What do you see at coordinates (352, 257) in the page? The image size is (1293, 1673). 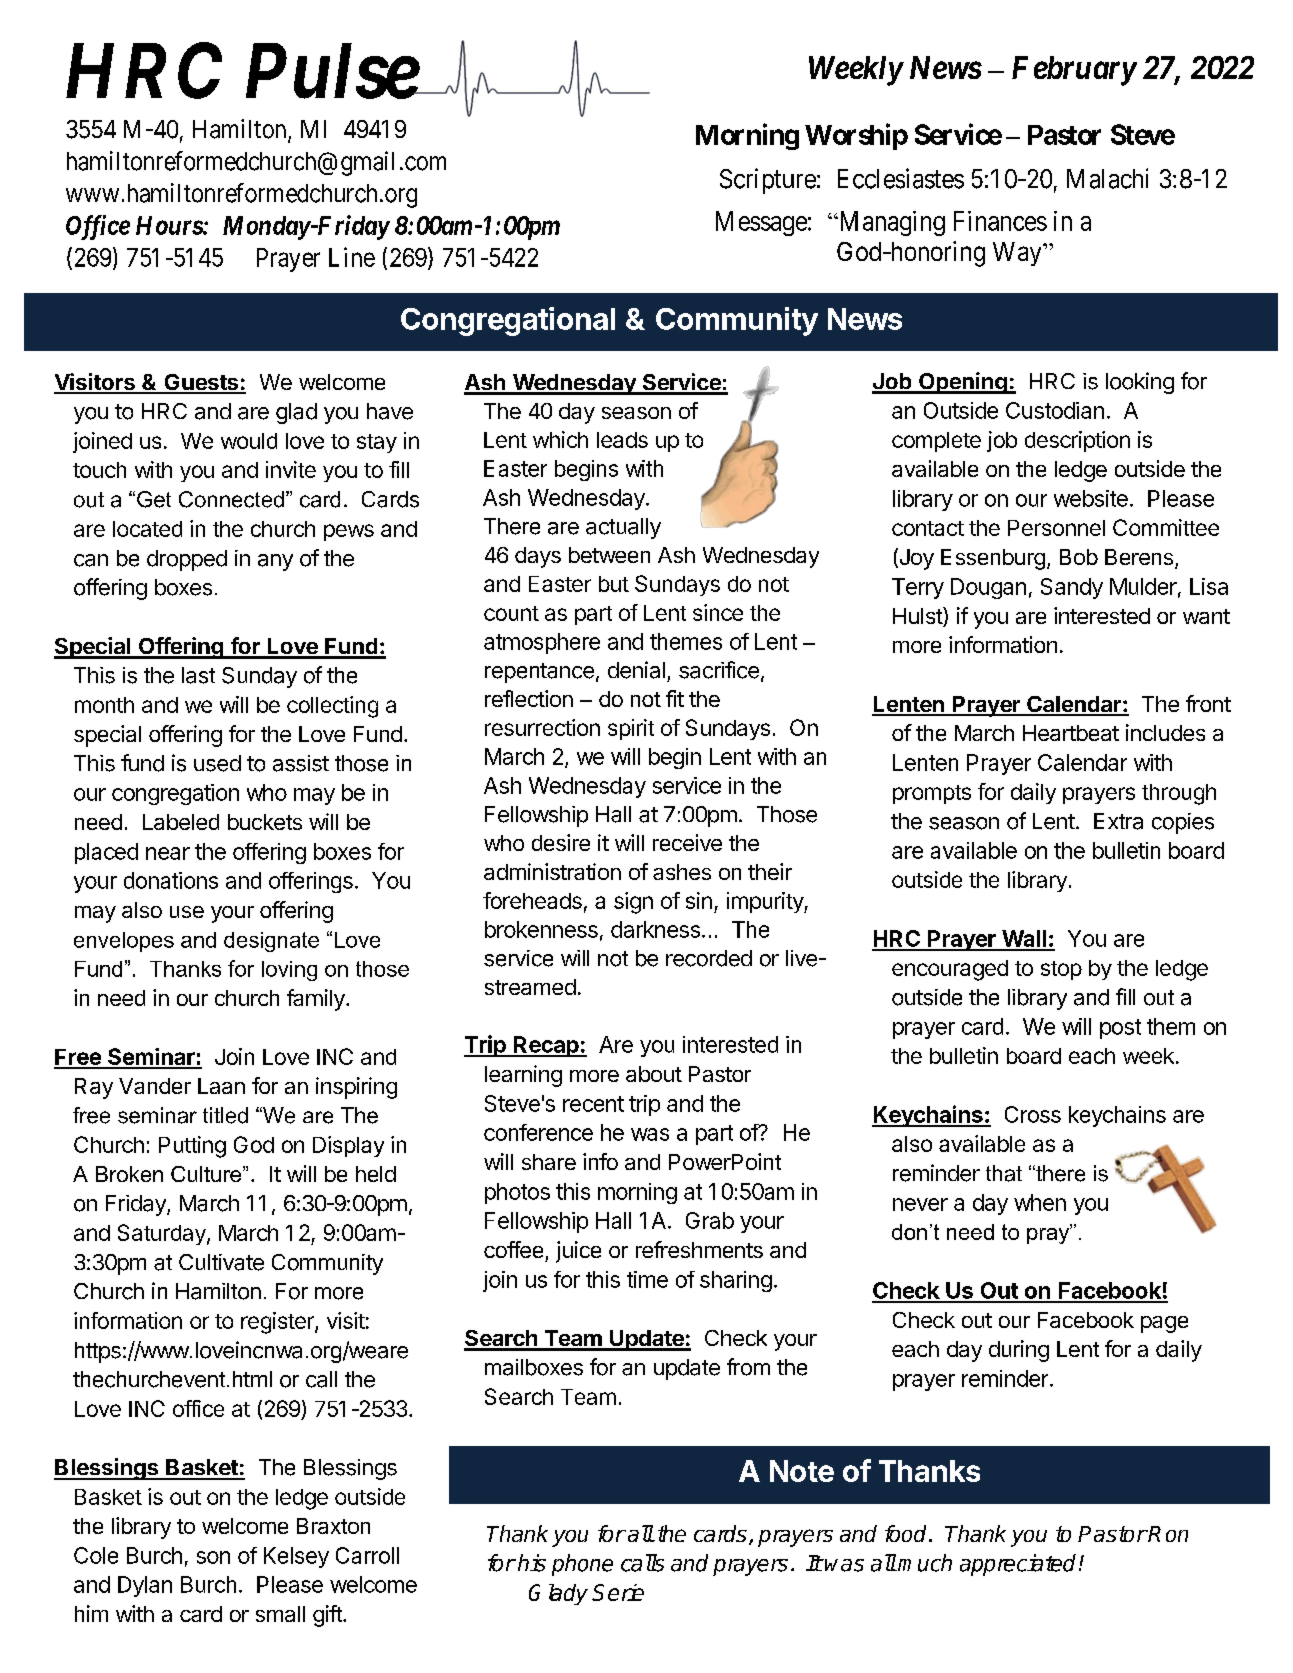 I see `Line` at bounding box center [352, 257].
